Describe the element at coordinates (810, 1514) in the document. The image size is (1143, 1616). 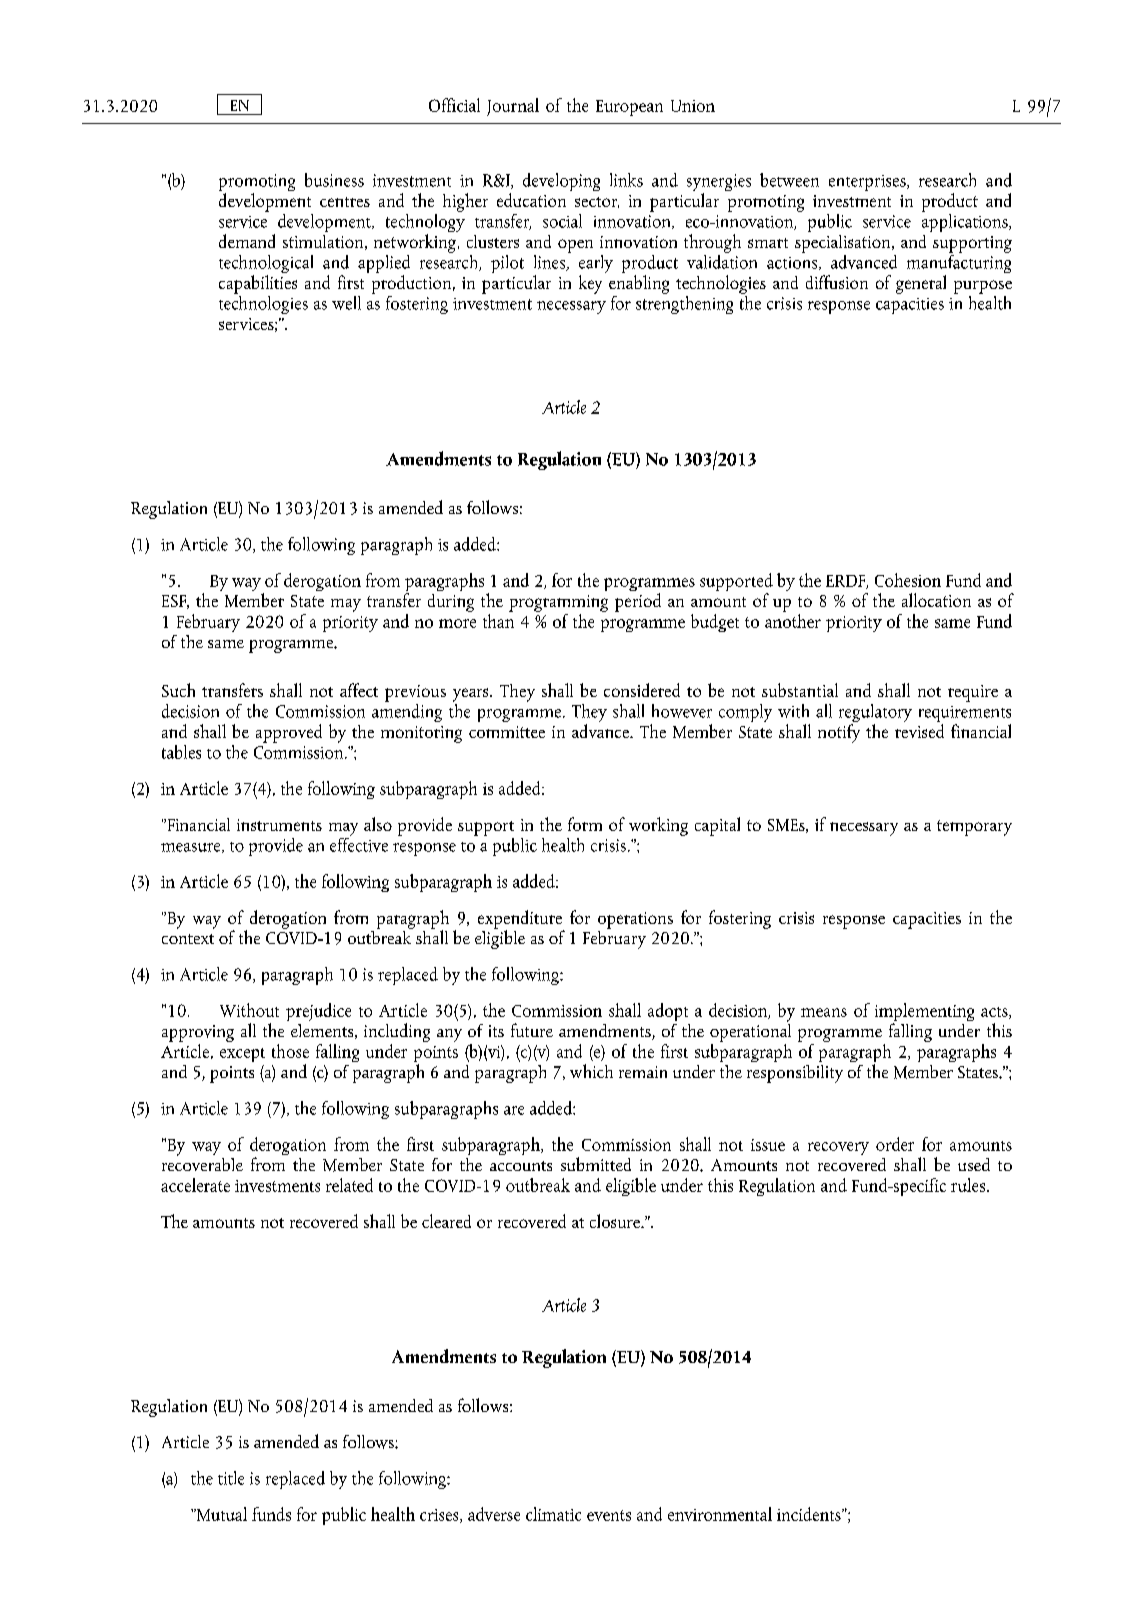
I see `incidents` at that location.
